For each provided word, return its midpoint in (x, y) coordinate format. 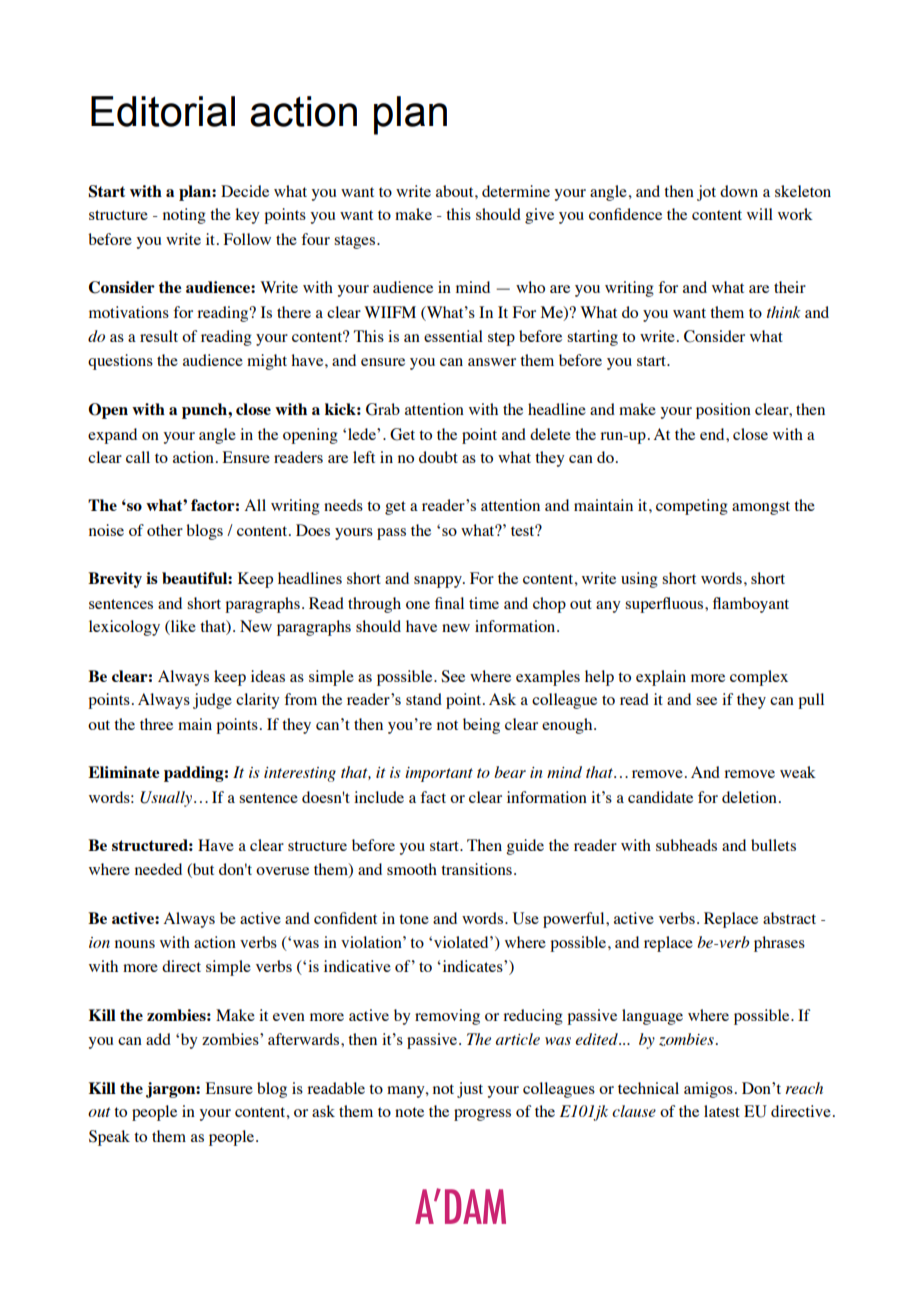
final (449, 603)
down (739, 191)
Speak (109, 1138)
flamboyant (751, 605)
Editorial (163, 111)
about (456, 191)
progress (482, 1115)
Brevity (115, 580)
